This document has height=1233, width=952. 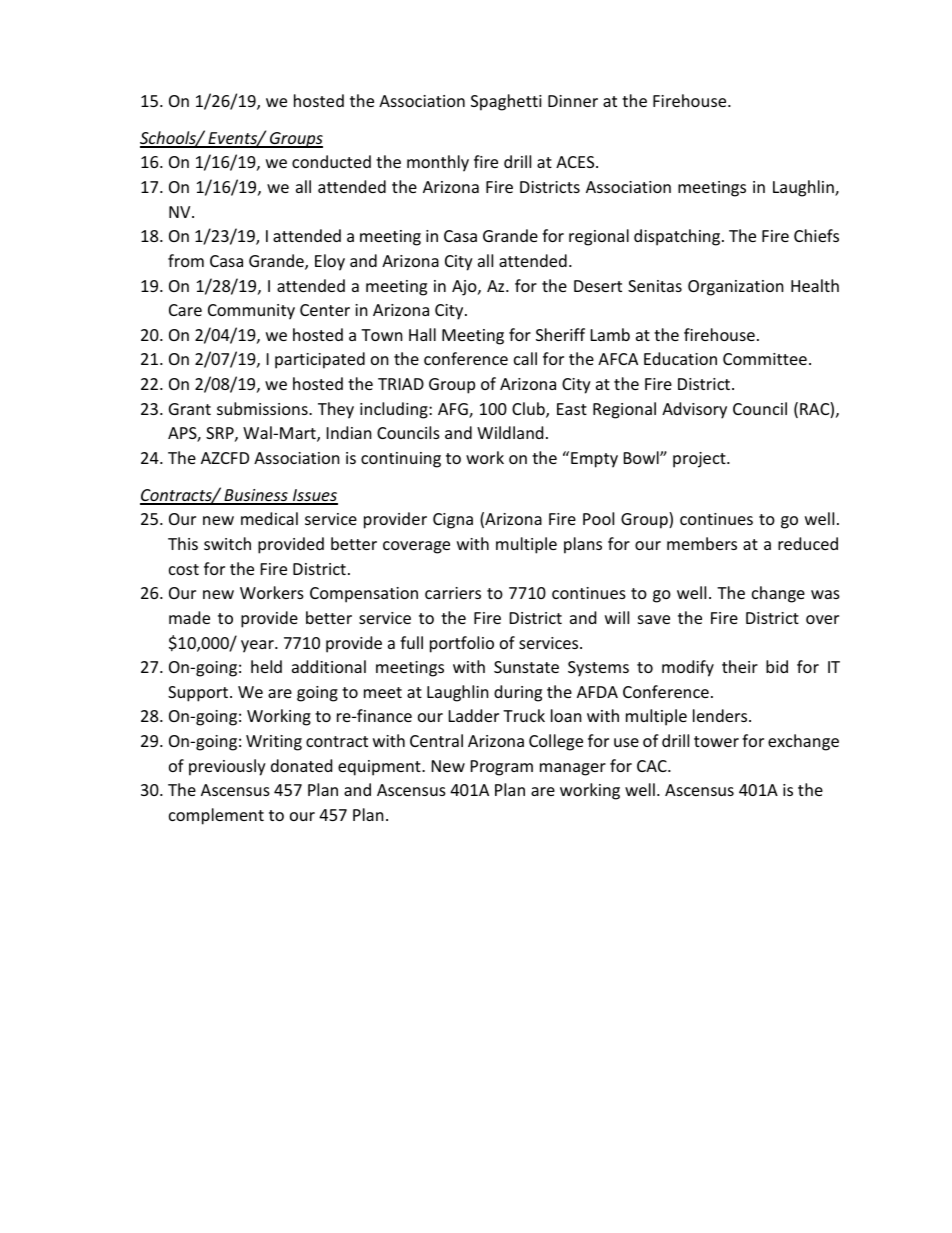 I want to click on Cigna, so click(x=453, y=521).
